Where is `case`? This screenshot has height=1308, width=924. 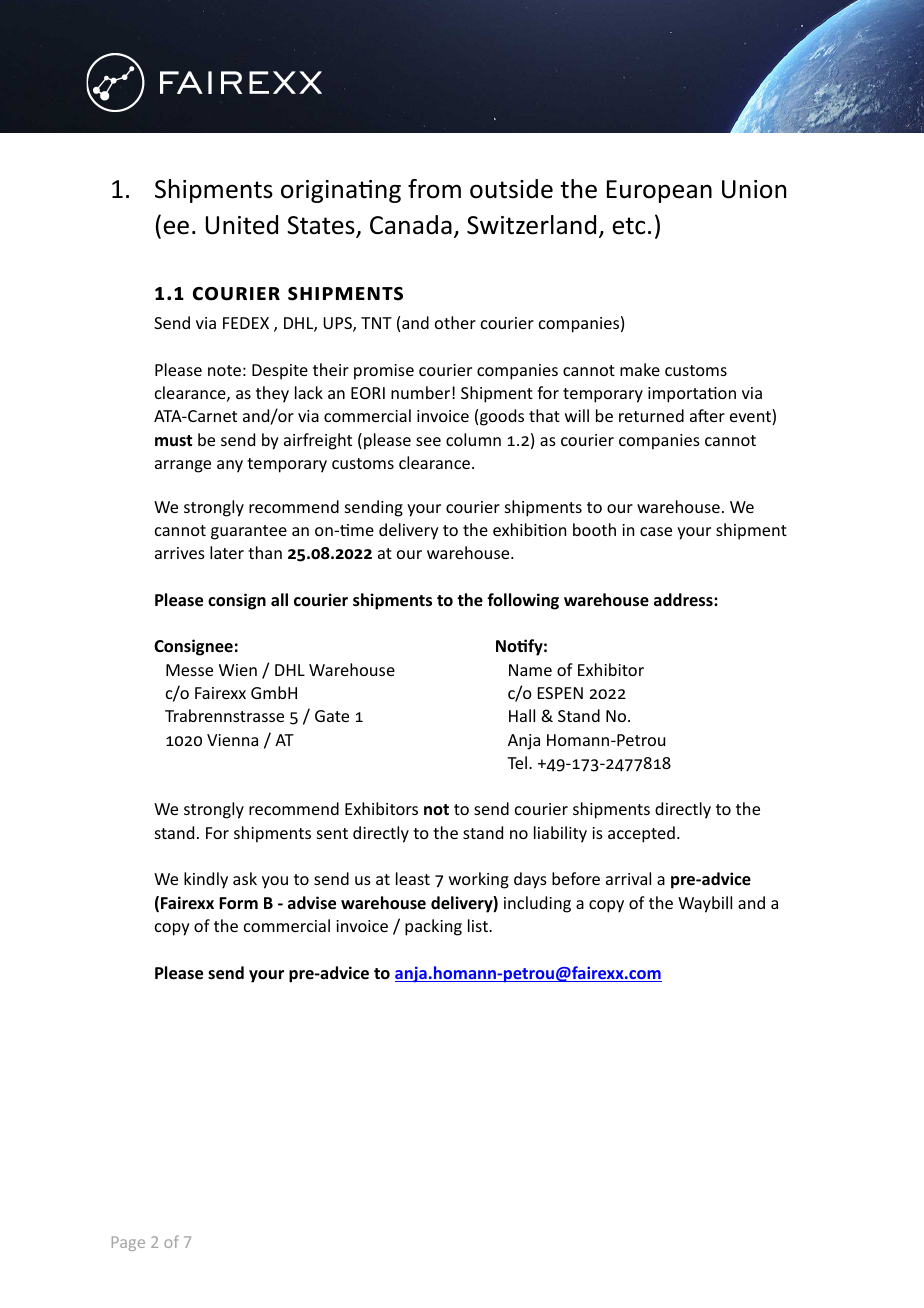
case is located at coordinates (656, 531).
